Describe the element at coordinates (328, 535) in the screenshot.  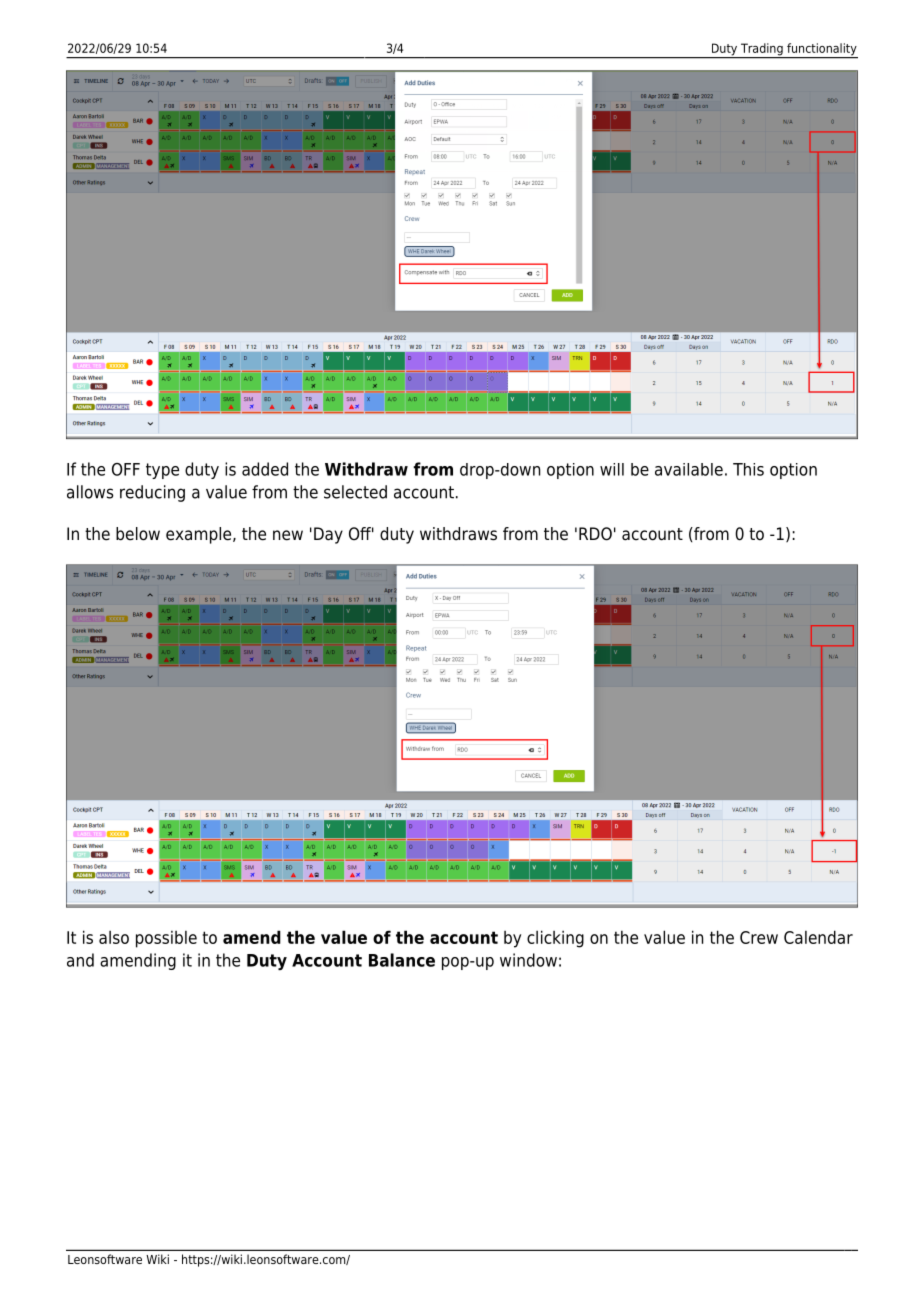
I see `Day` at that location.
